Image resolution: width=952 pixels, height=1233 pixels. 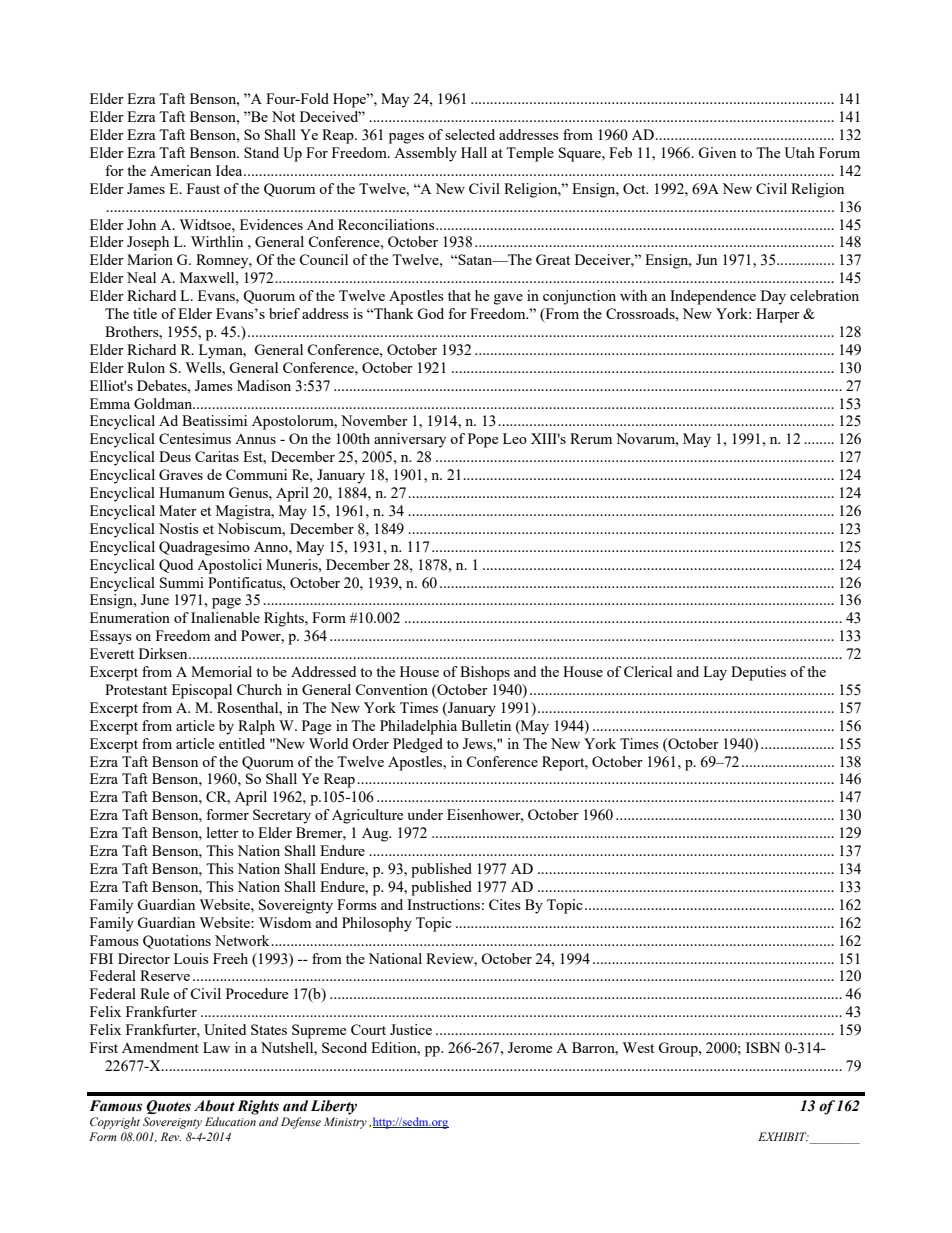 What do you see at coordinates (763, 1047) in the image?
I see `ISBN` at bounding box center [763, 1047].
